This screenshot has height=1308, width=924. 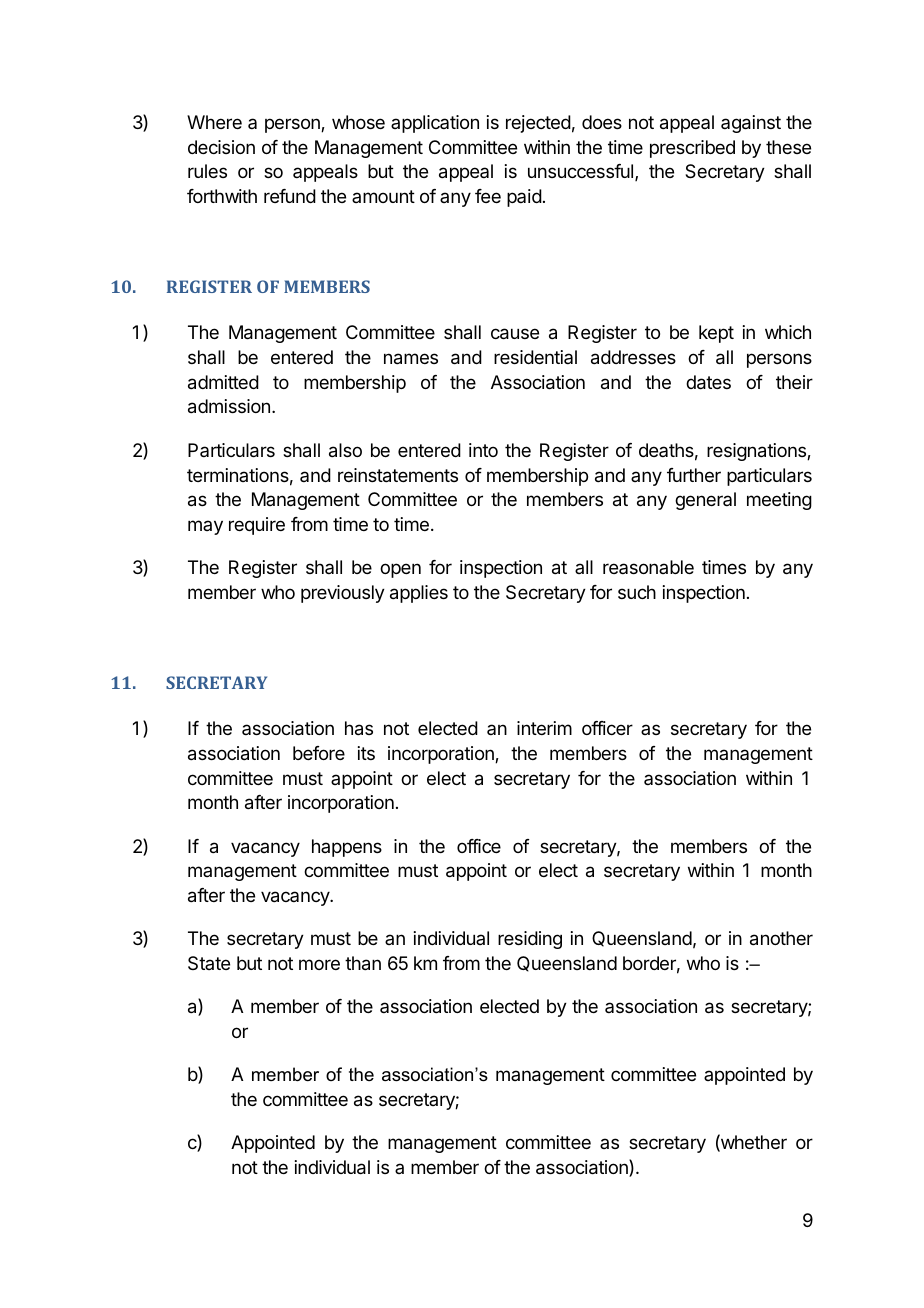 I want to click on more, so click(x=319, y=964).
